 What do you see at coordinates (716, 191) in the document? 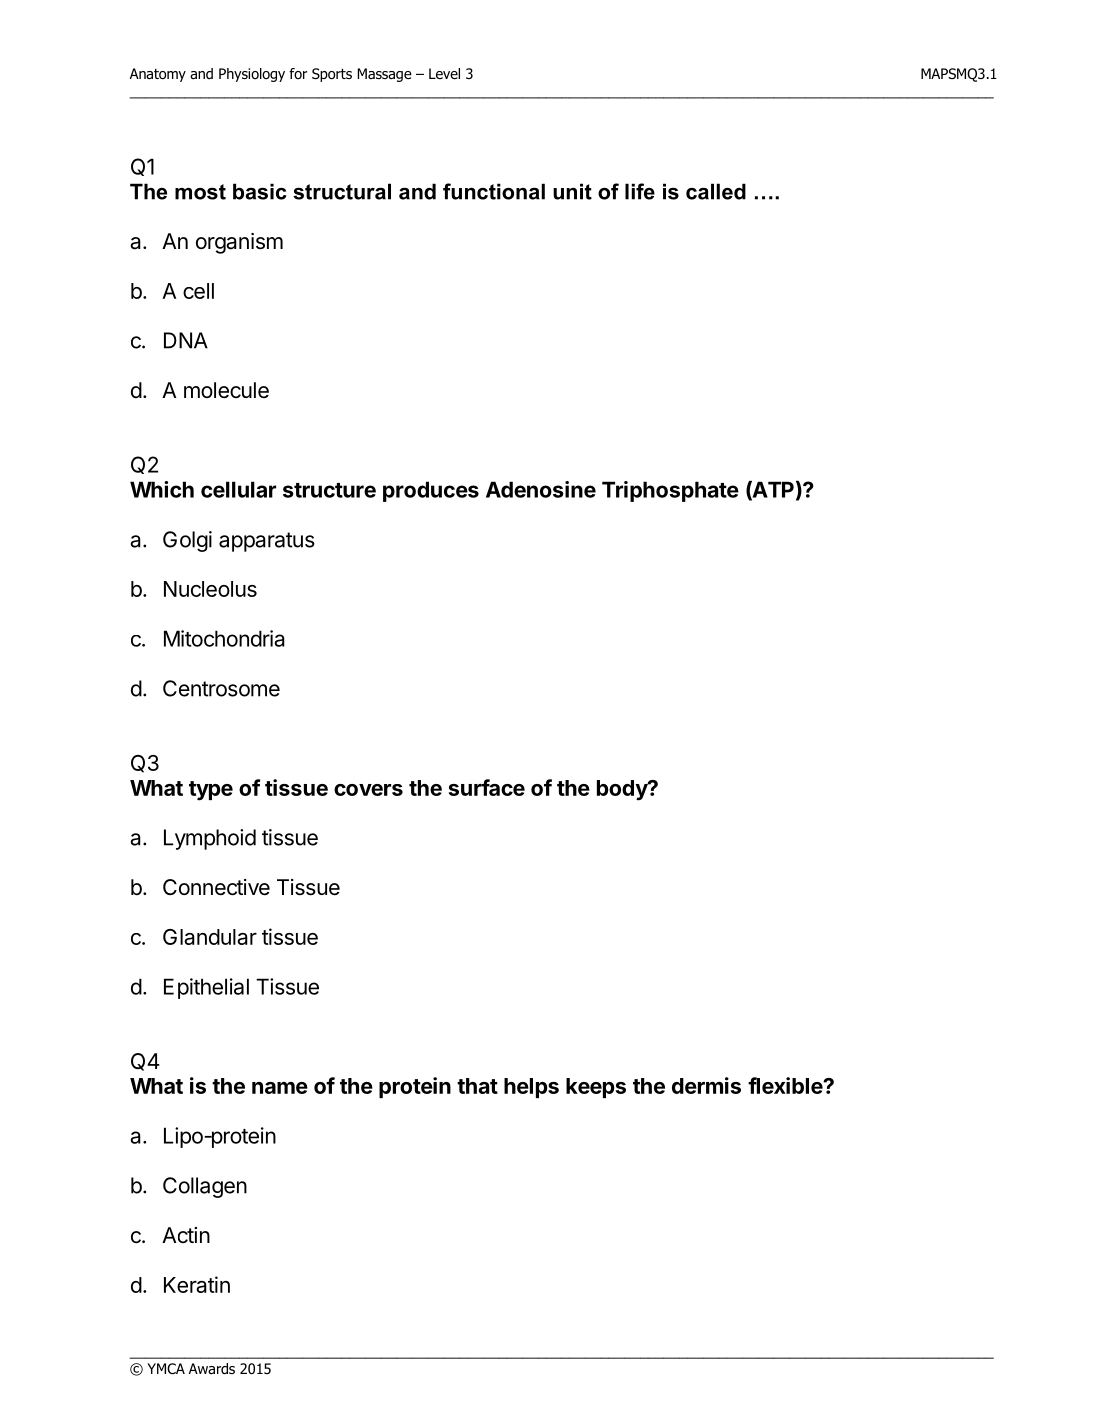
I see `called` at bounding box center [716, 191].
